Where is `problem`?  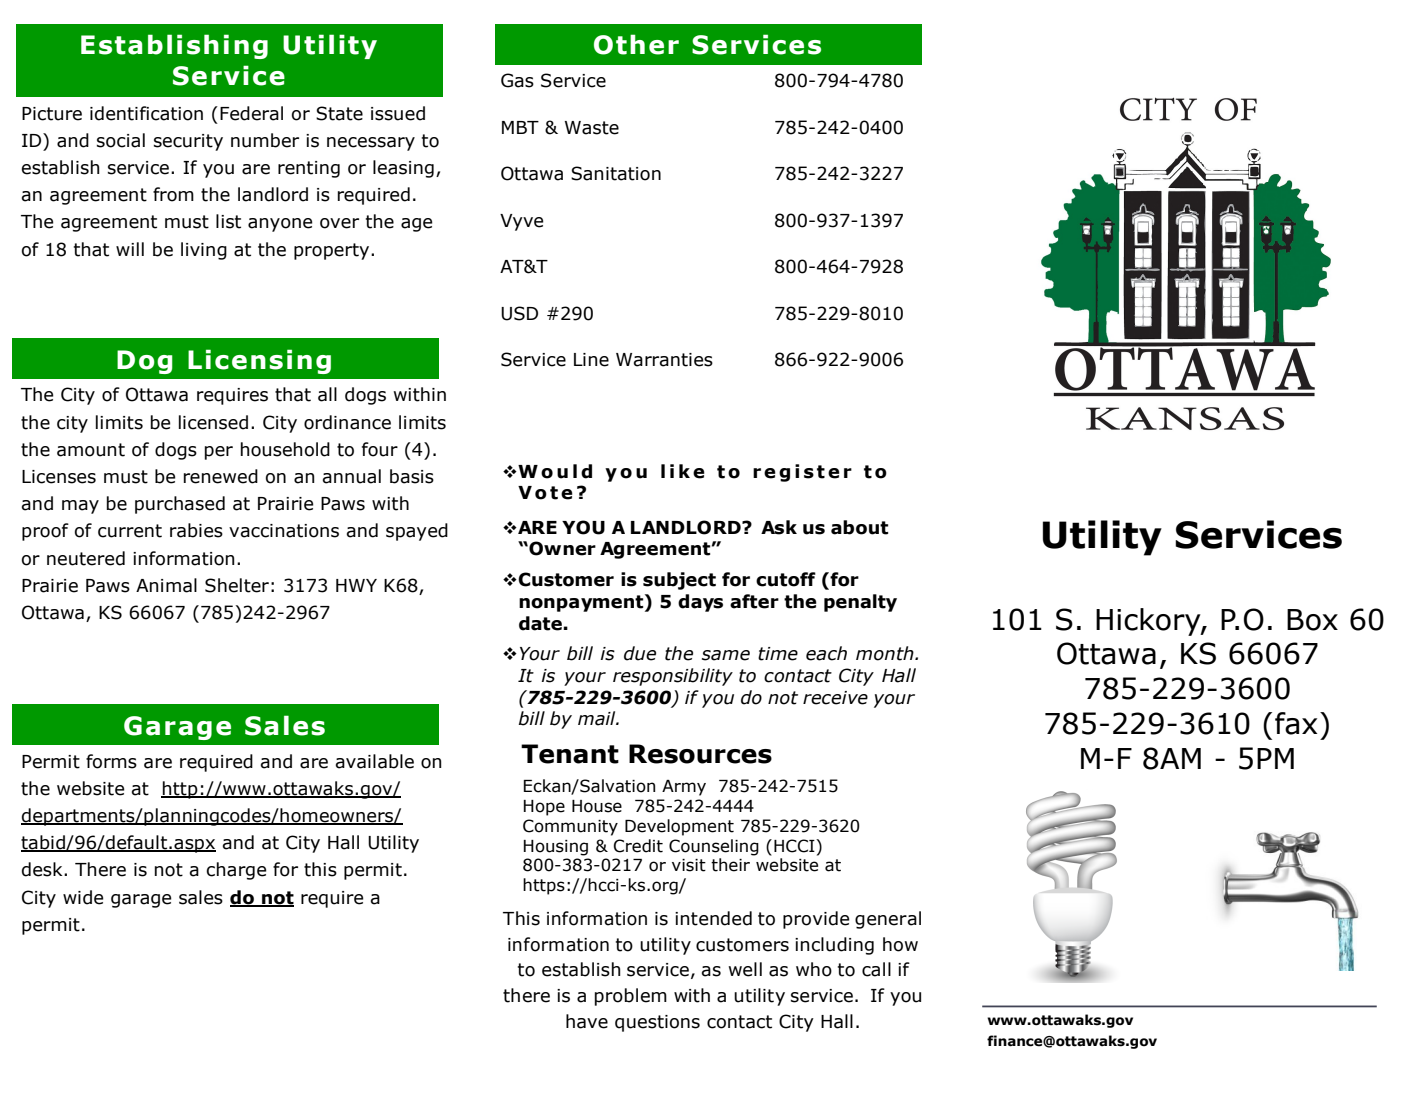
problem is located at coordinates (631, 997).
